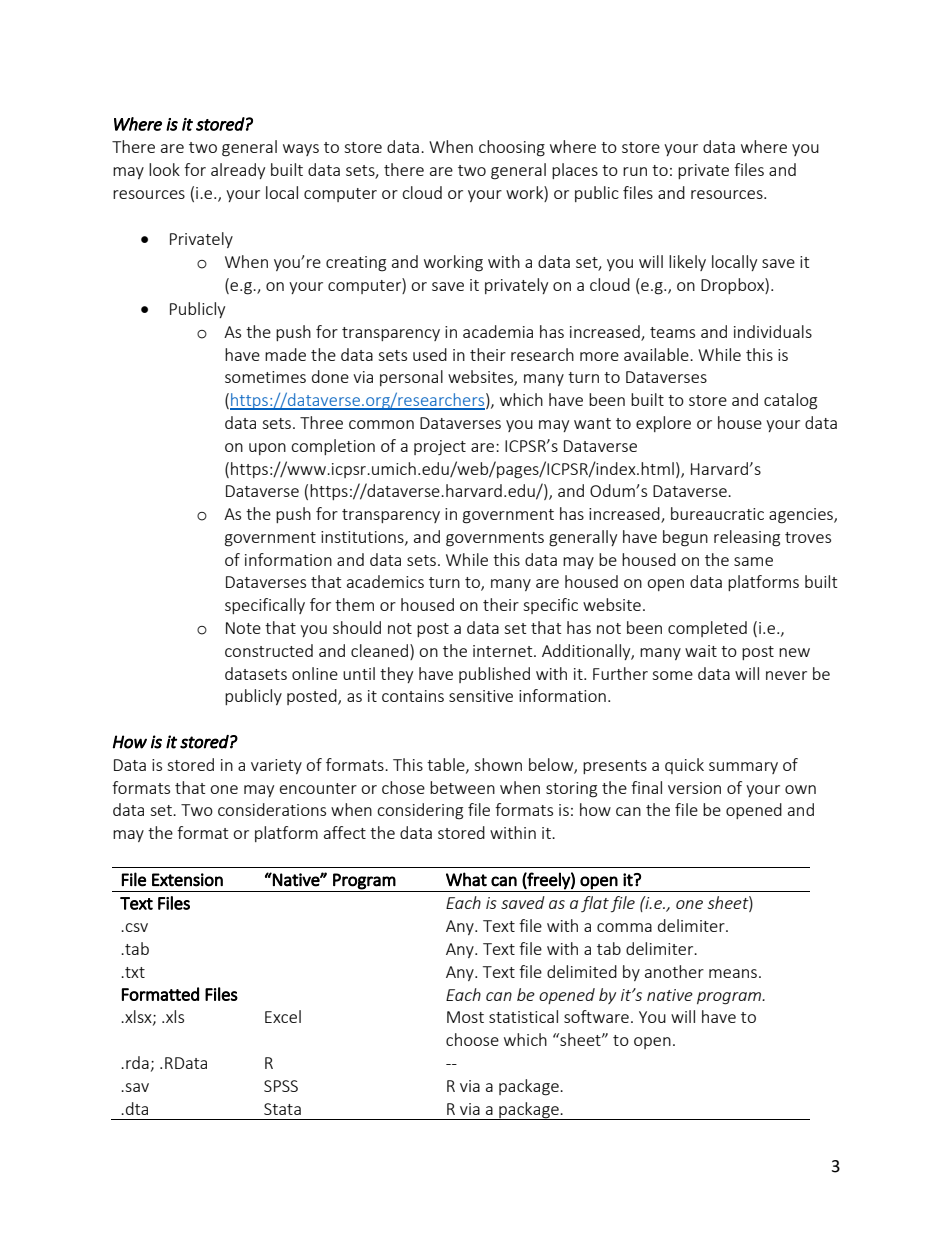 The image size is (952, 1233). I want to click on choose, so click(472, 1039).
